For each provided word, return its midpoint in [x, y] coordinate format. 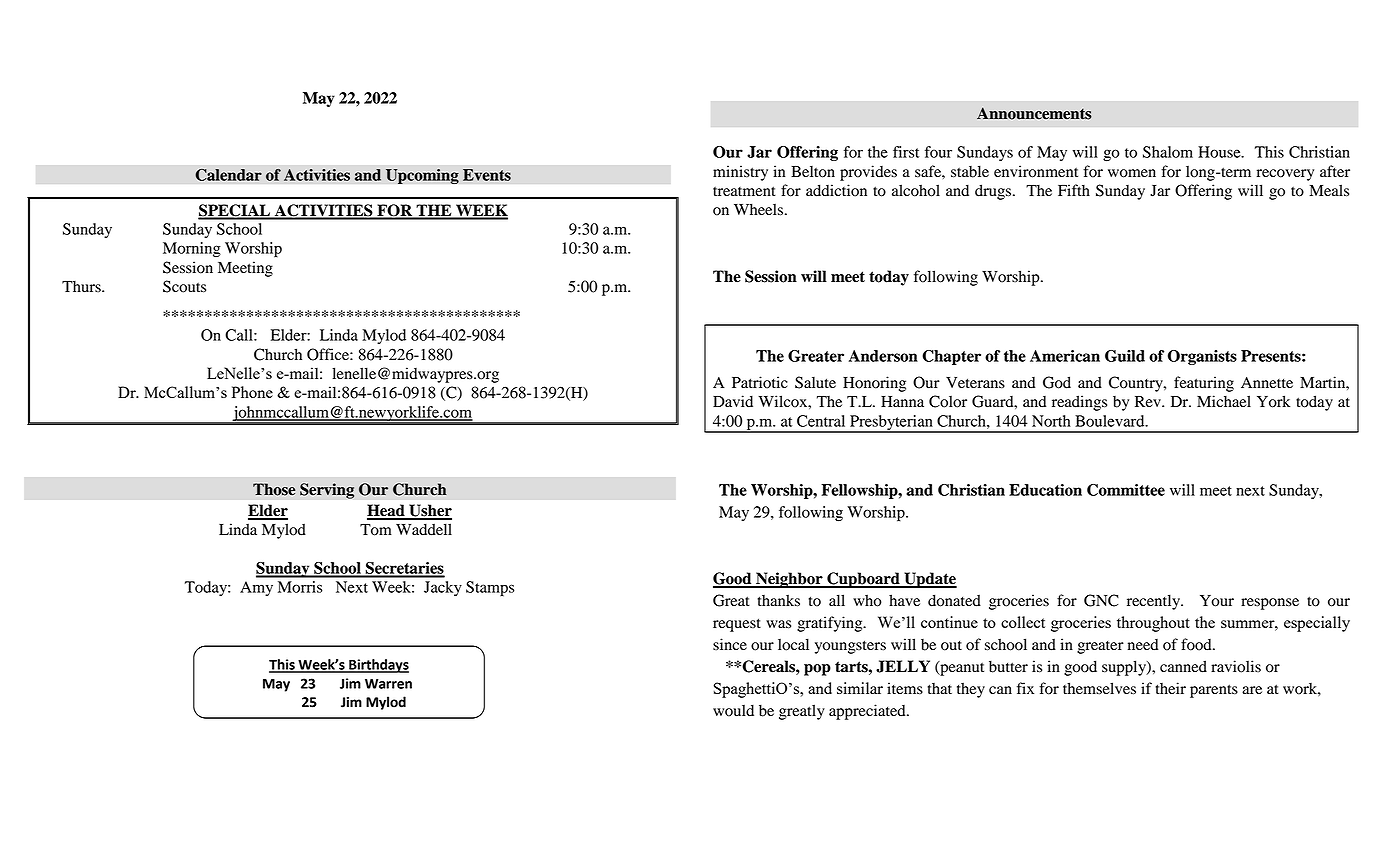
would [733, 710]
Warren [388, 684]
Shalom [1168, 152]
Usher [429, 511]
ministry [740, 173]
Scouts [184, 286]
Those [274, 489]
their [1171, 688]
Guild [1125, 356]
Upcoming [422, 176]
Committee [1126, 490]
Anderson [883, 356]
